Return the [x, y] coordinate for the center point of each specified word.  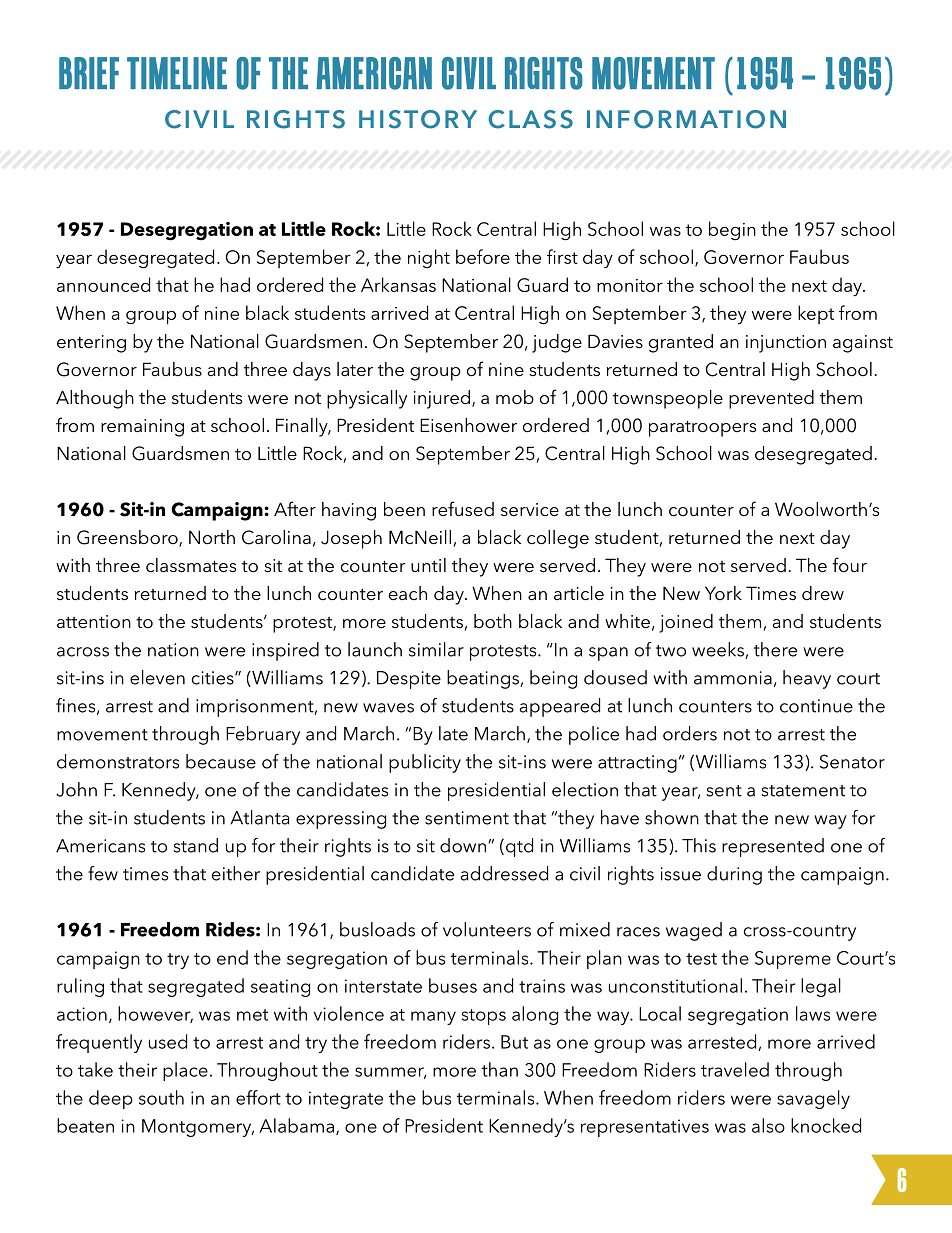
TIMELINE [177, 73]
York [723, 593]
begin [732, 231]
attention [94, 621]
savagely [813, 1099]
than [500, 1069]
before [483, 256]
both [493, 621]
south [161, 1097]
